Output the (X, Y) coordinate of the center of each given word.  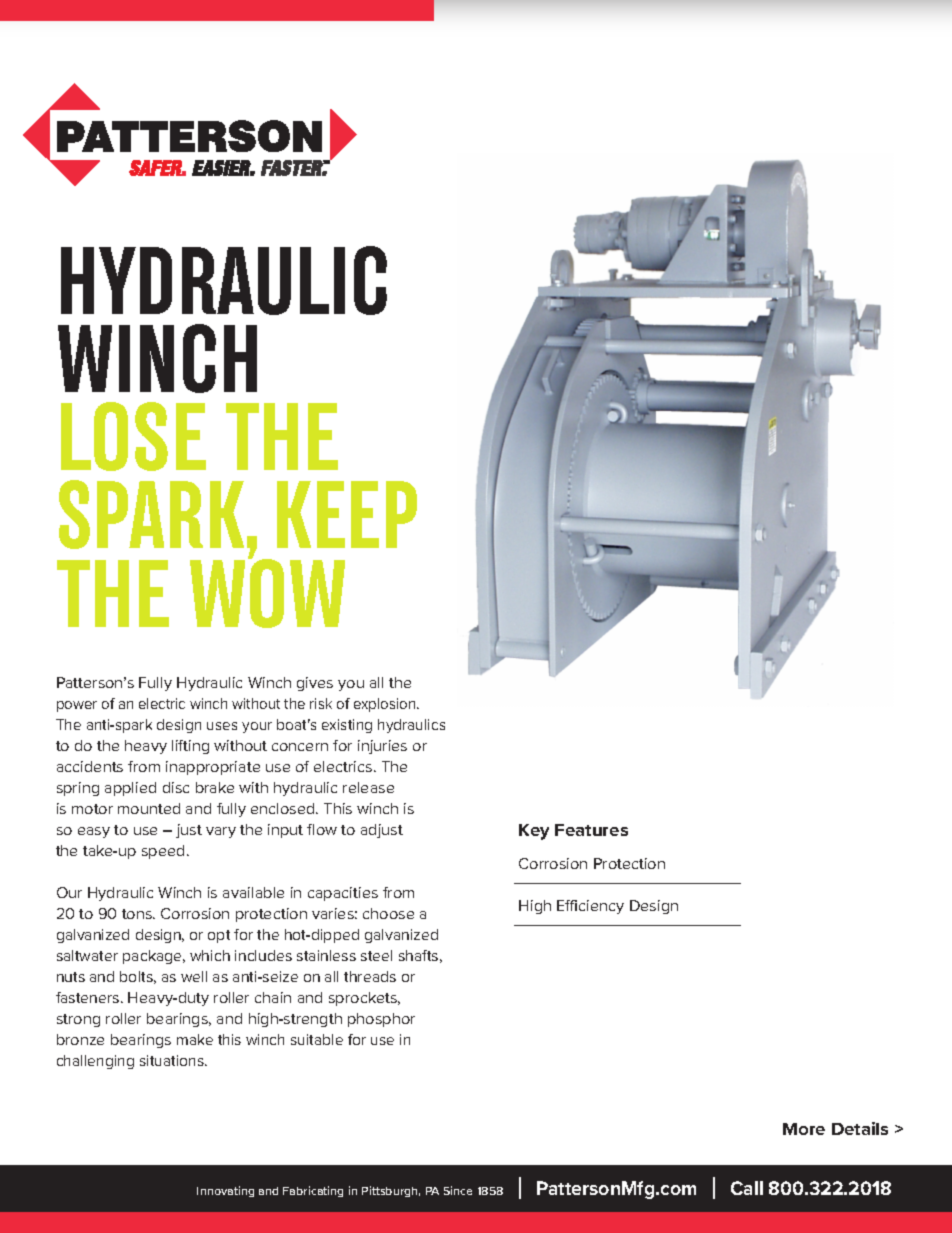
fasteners (89, 997)
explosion (386, 705)
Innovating (225, 1191)
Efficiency (590, 907)
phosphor (381, 1020)
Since (458, 1190)
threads (370, 976)
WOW (267, 592)
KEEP (347, 514)
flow (322, 829)
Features (591, 830)
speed (163, 852)
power (77, 706)
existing (347, 726)
